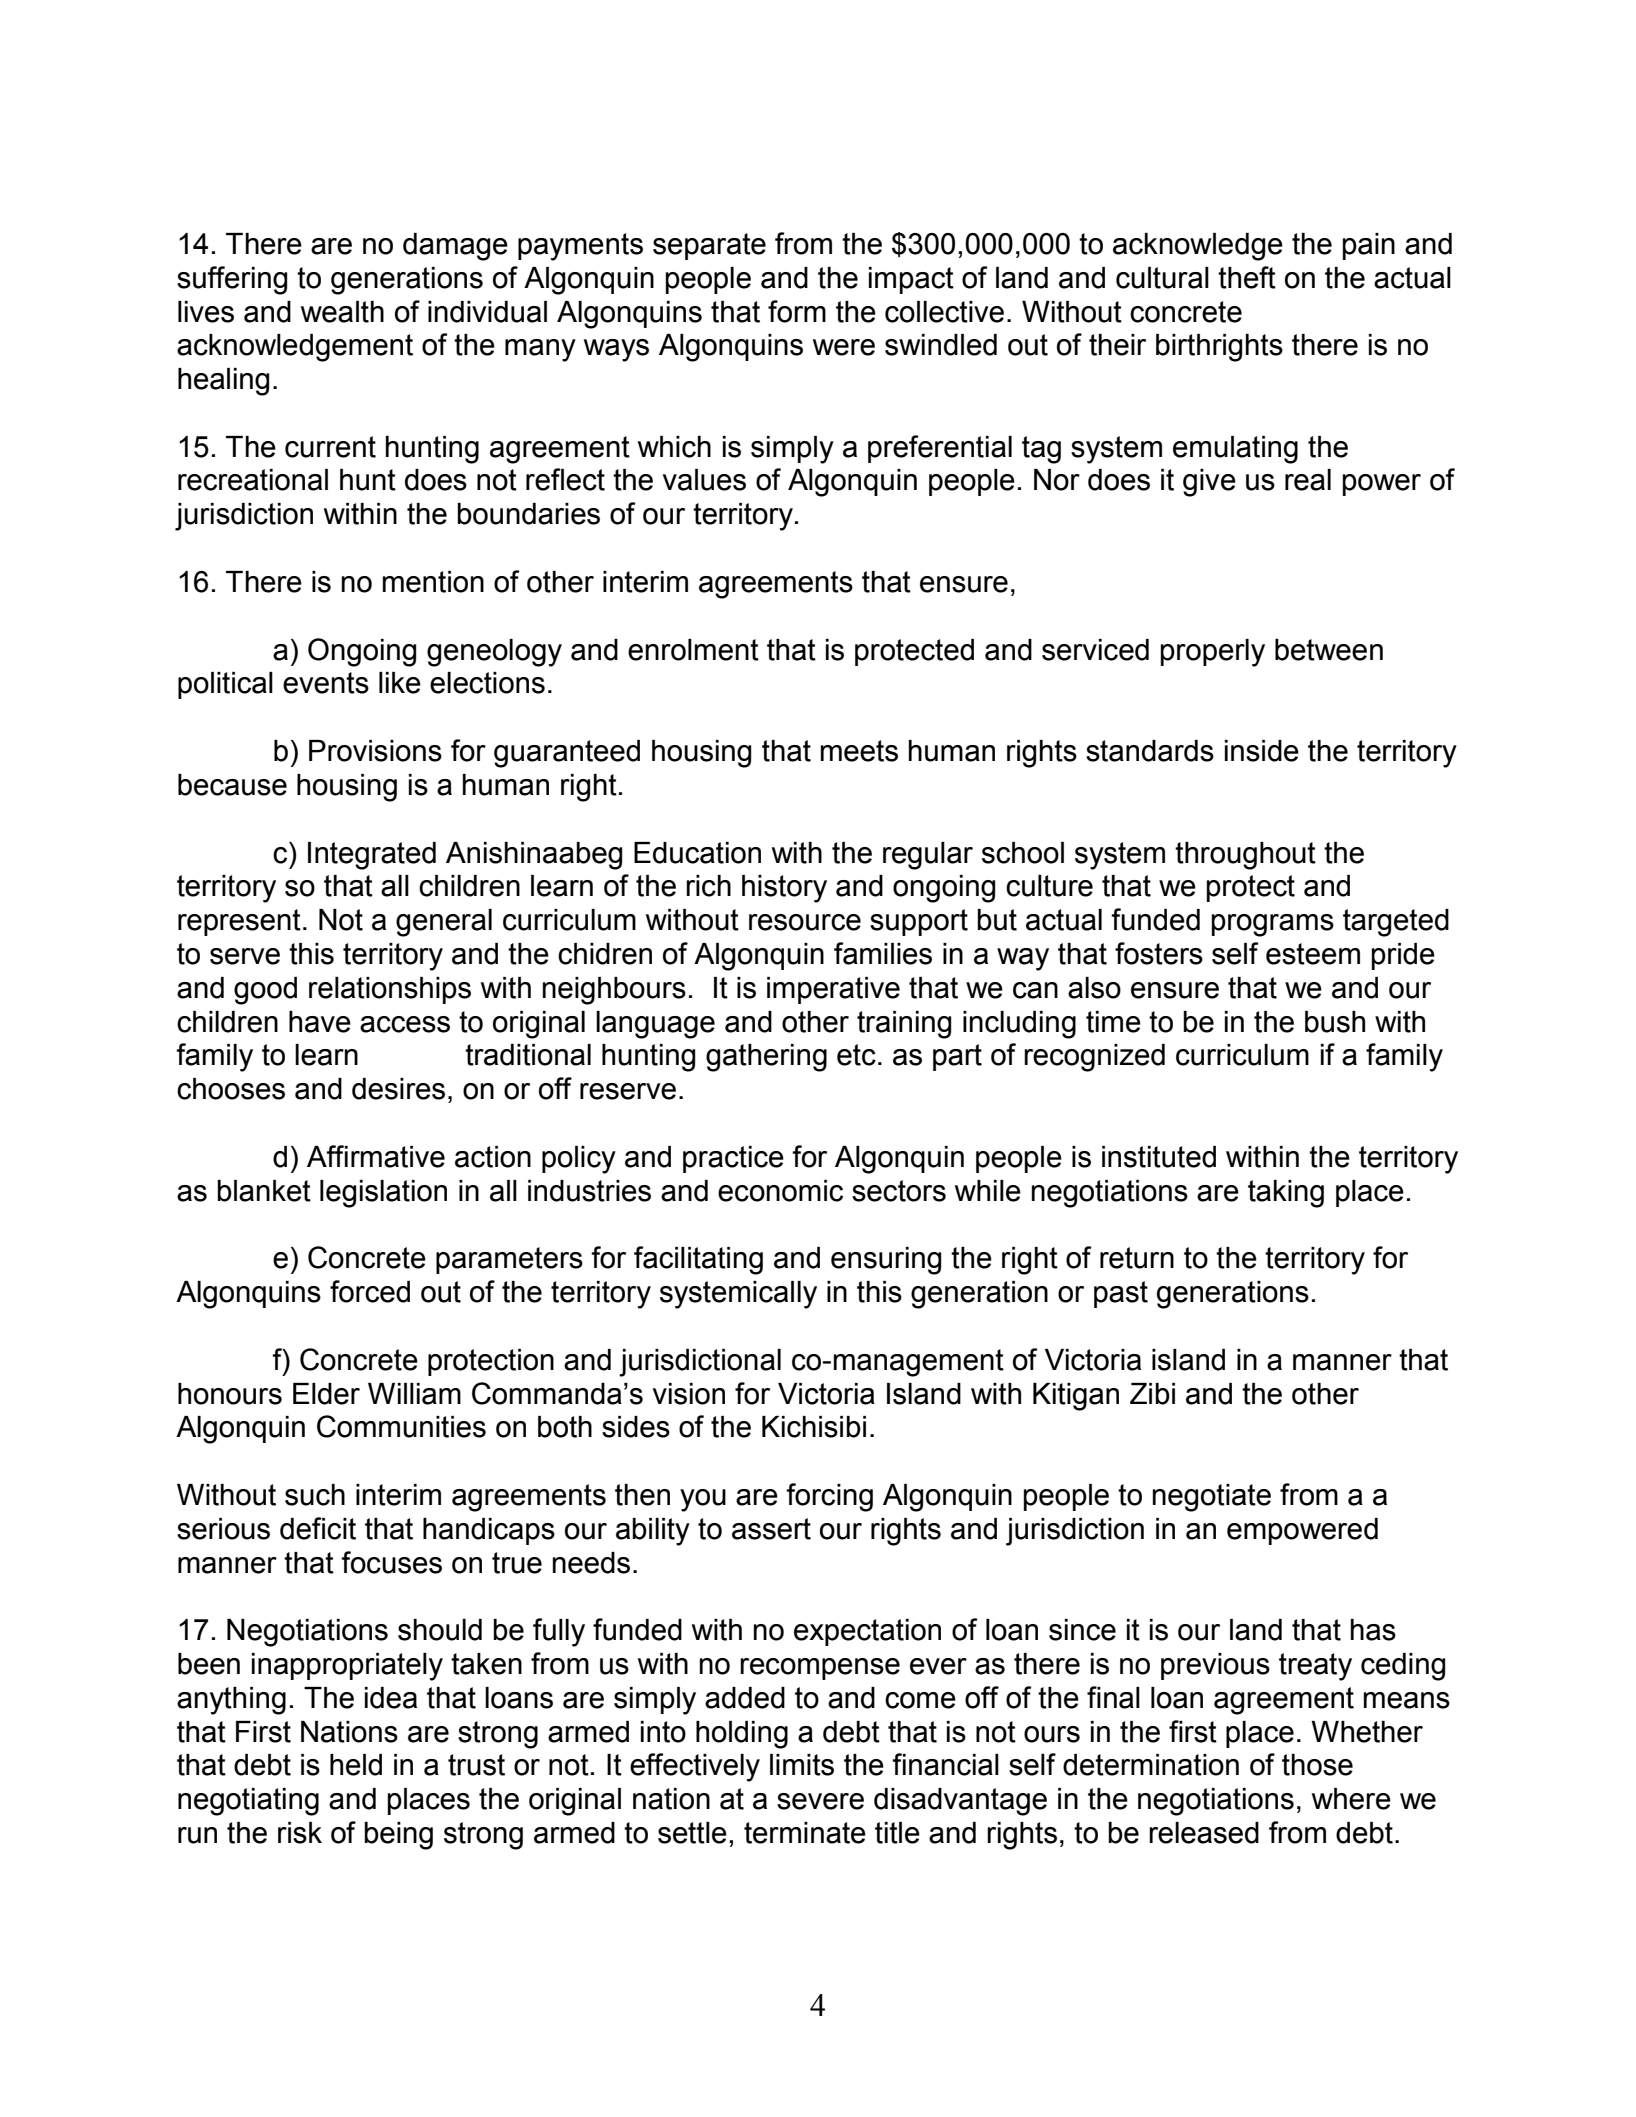 This screenshot has height=2117, width=1636. Describe the element at coordinates (859, 751) in the screenshot. I see `meets` at that location.
